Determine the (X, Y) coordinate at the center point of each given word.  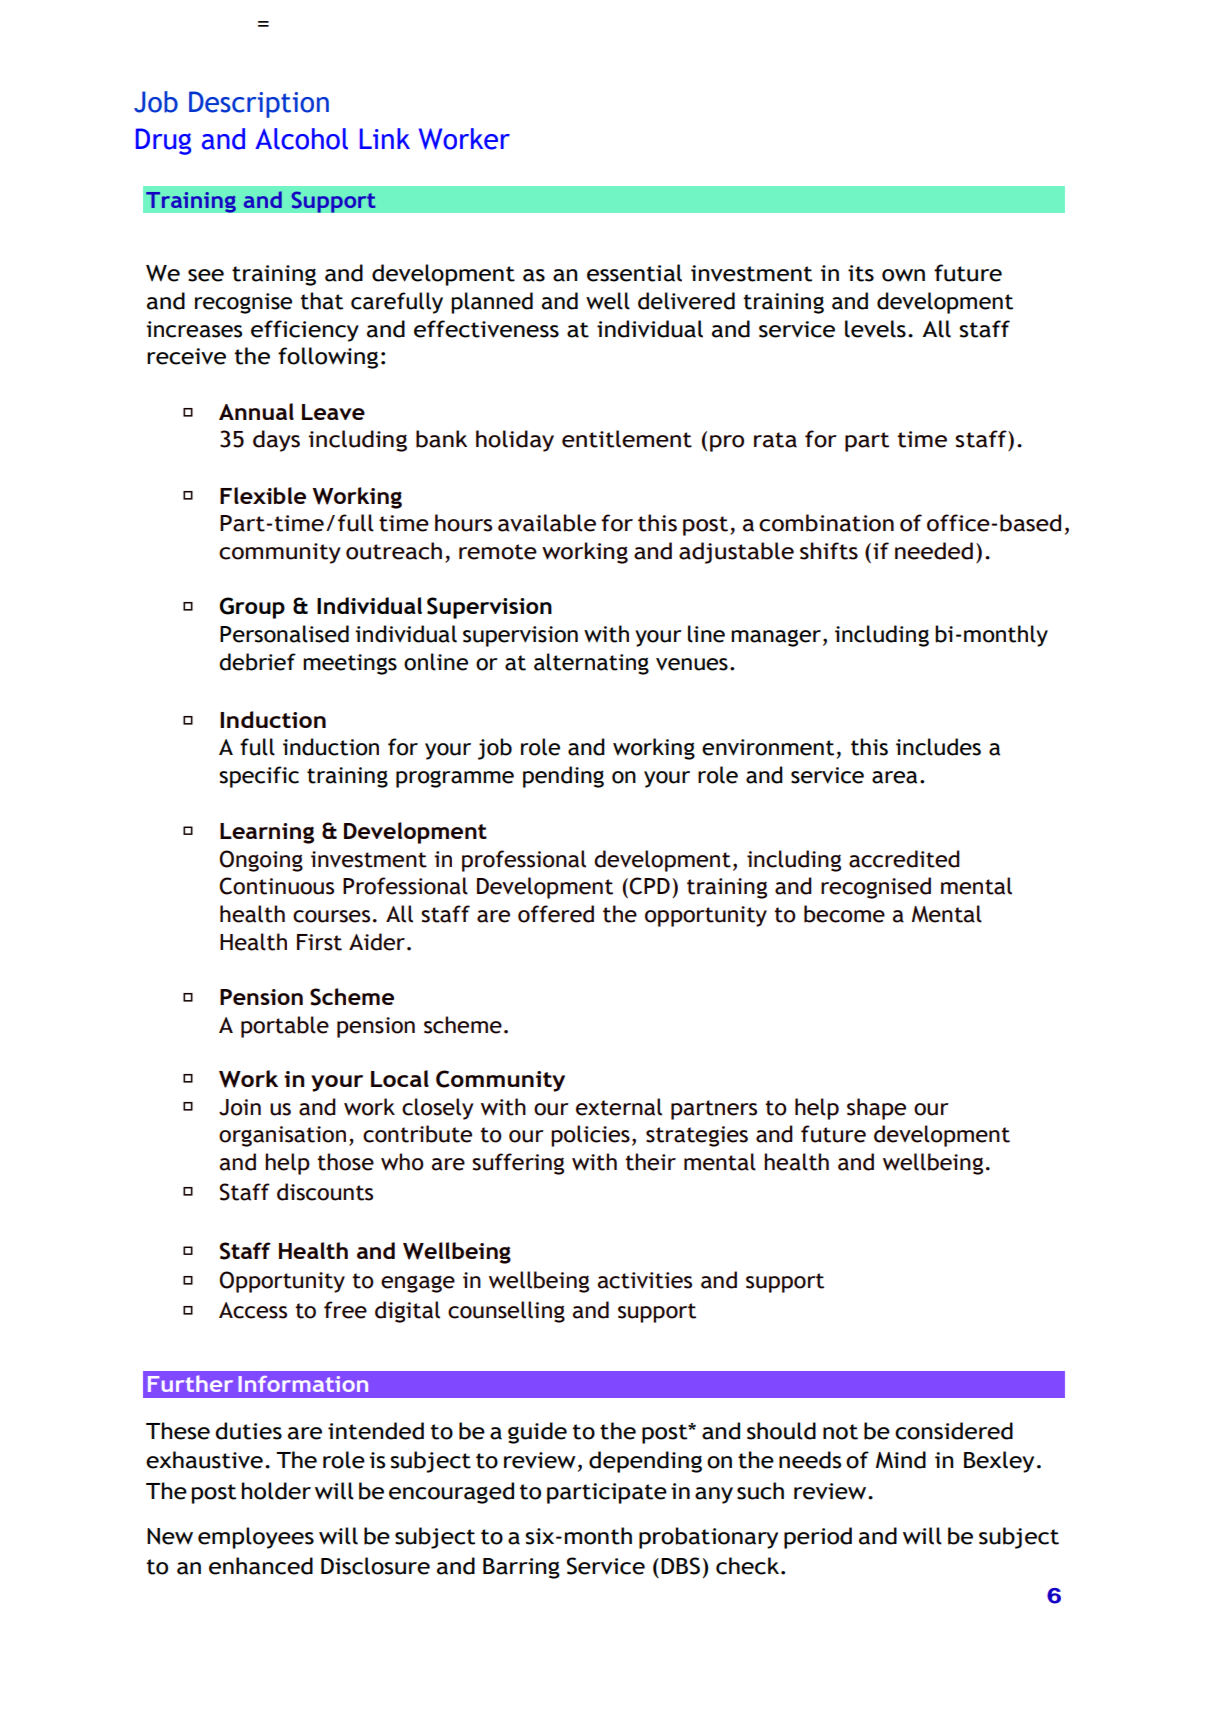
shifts (829, 551)
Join (240, 1107)
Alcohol (301, 139)
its (861, 273)
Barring (521, 1568)
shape (876, 1109)
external (619, 1107)
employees (256, 1538)
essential (634, 273)
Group (252, 608)
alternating (591, 664)
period (818, 1538)
